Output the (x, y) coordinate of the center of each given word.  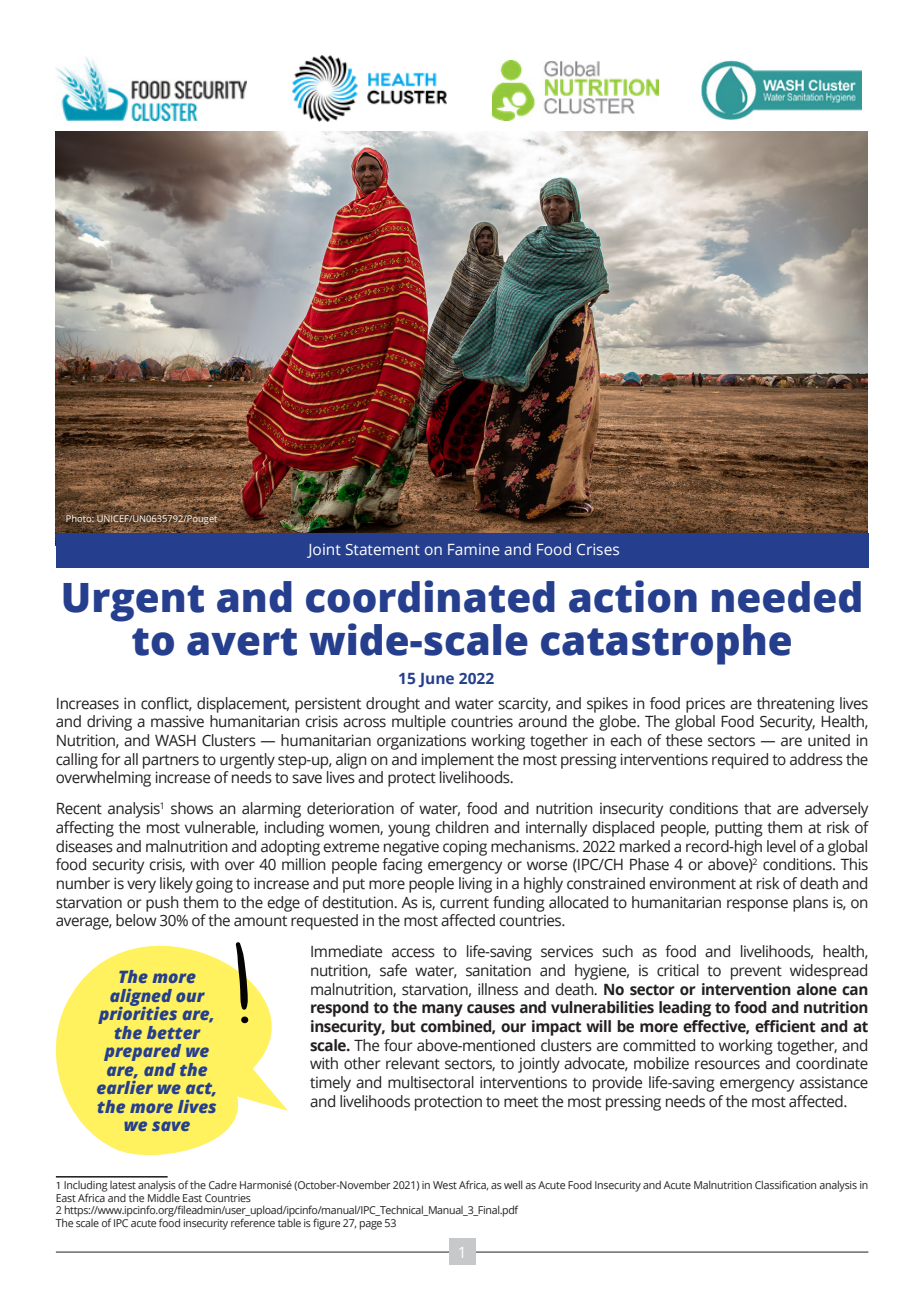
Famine (474, 549)
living (475, 885)
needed (786, 597)
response (757, 905)
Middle (164, 1196)
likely (176, 885)
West (445, 1185)
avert (242, 642)
